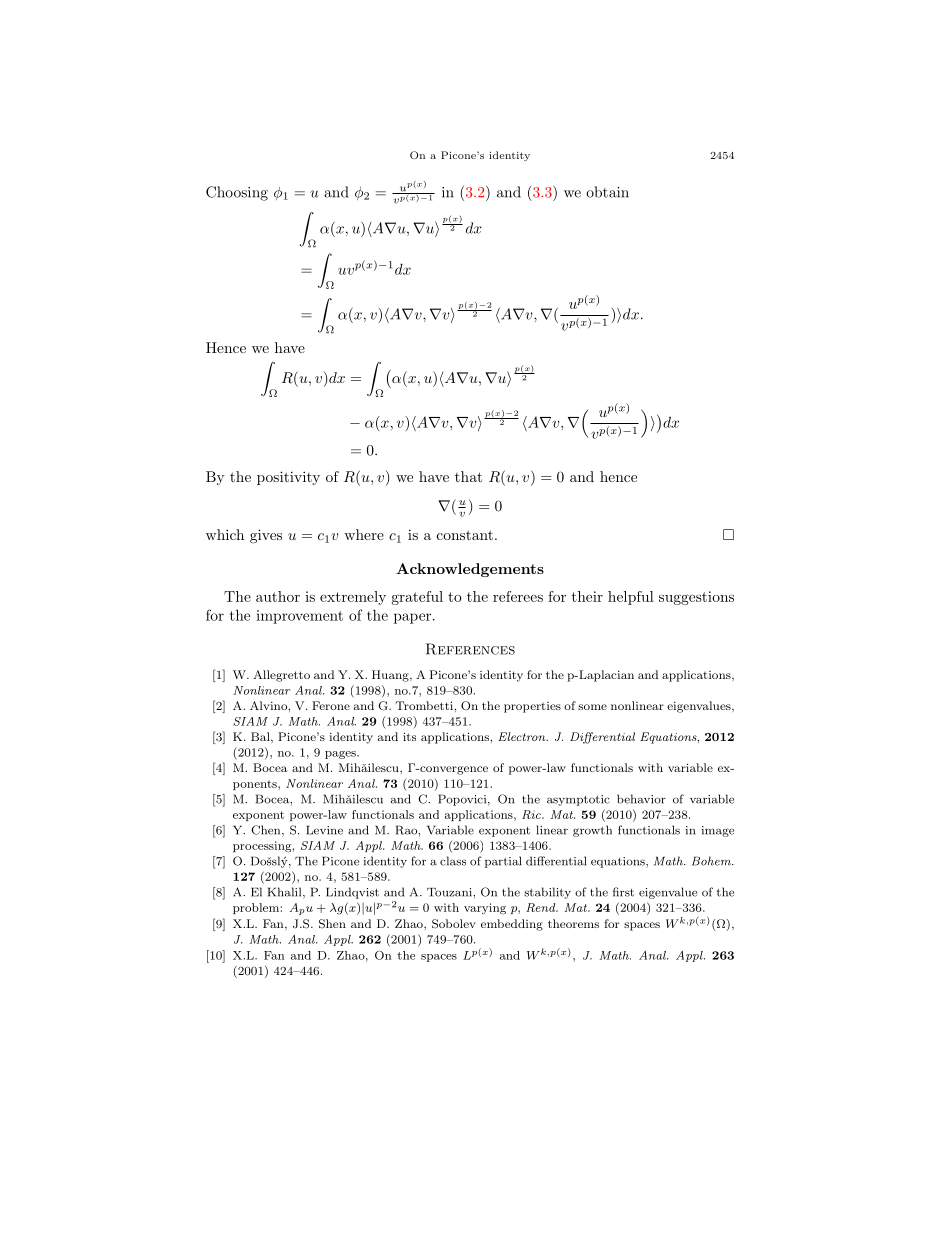 The width and height of the screenshot is (952, 1233). What do you see at coordinates (468, 476) in the screenshot?
I see `that` at bounding box center [468, 476].
